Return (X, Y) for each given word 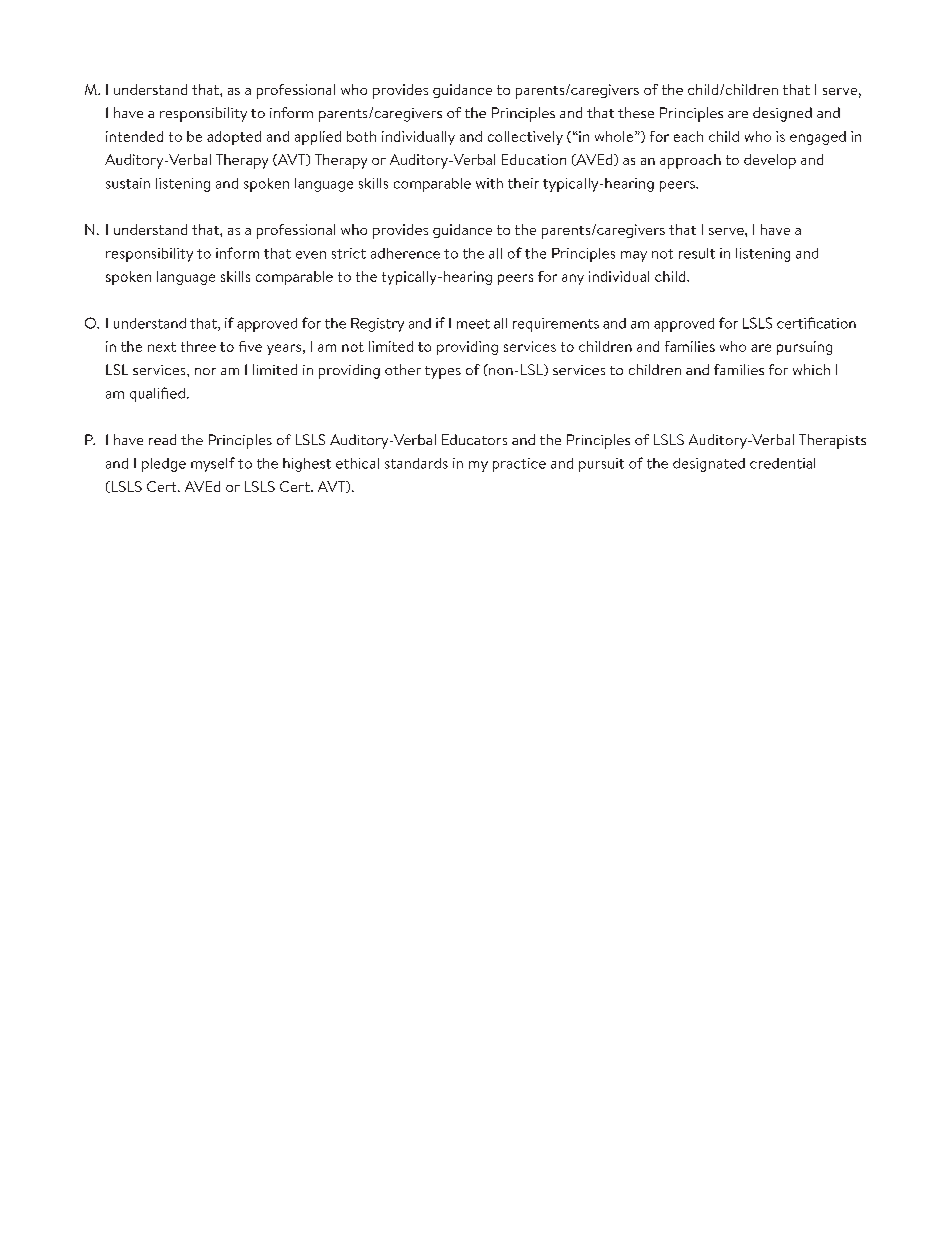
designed (782, 114)
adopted (234, 138)
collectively (525, 138)
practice (519, 465)
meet (473, 324)
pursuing (804, 348)
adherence (405, 253)
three (198, 346)
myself (213, 464)
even (311, 255)
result (697, 253)
